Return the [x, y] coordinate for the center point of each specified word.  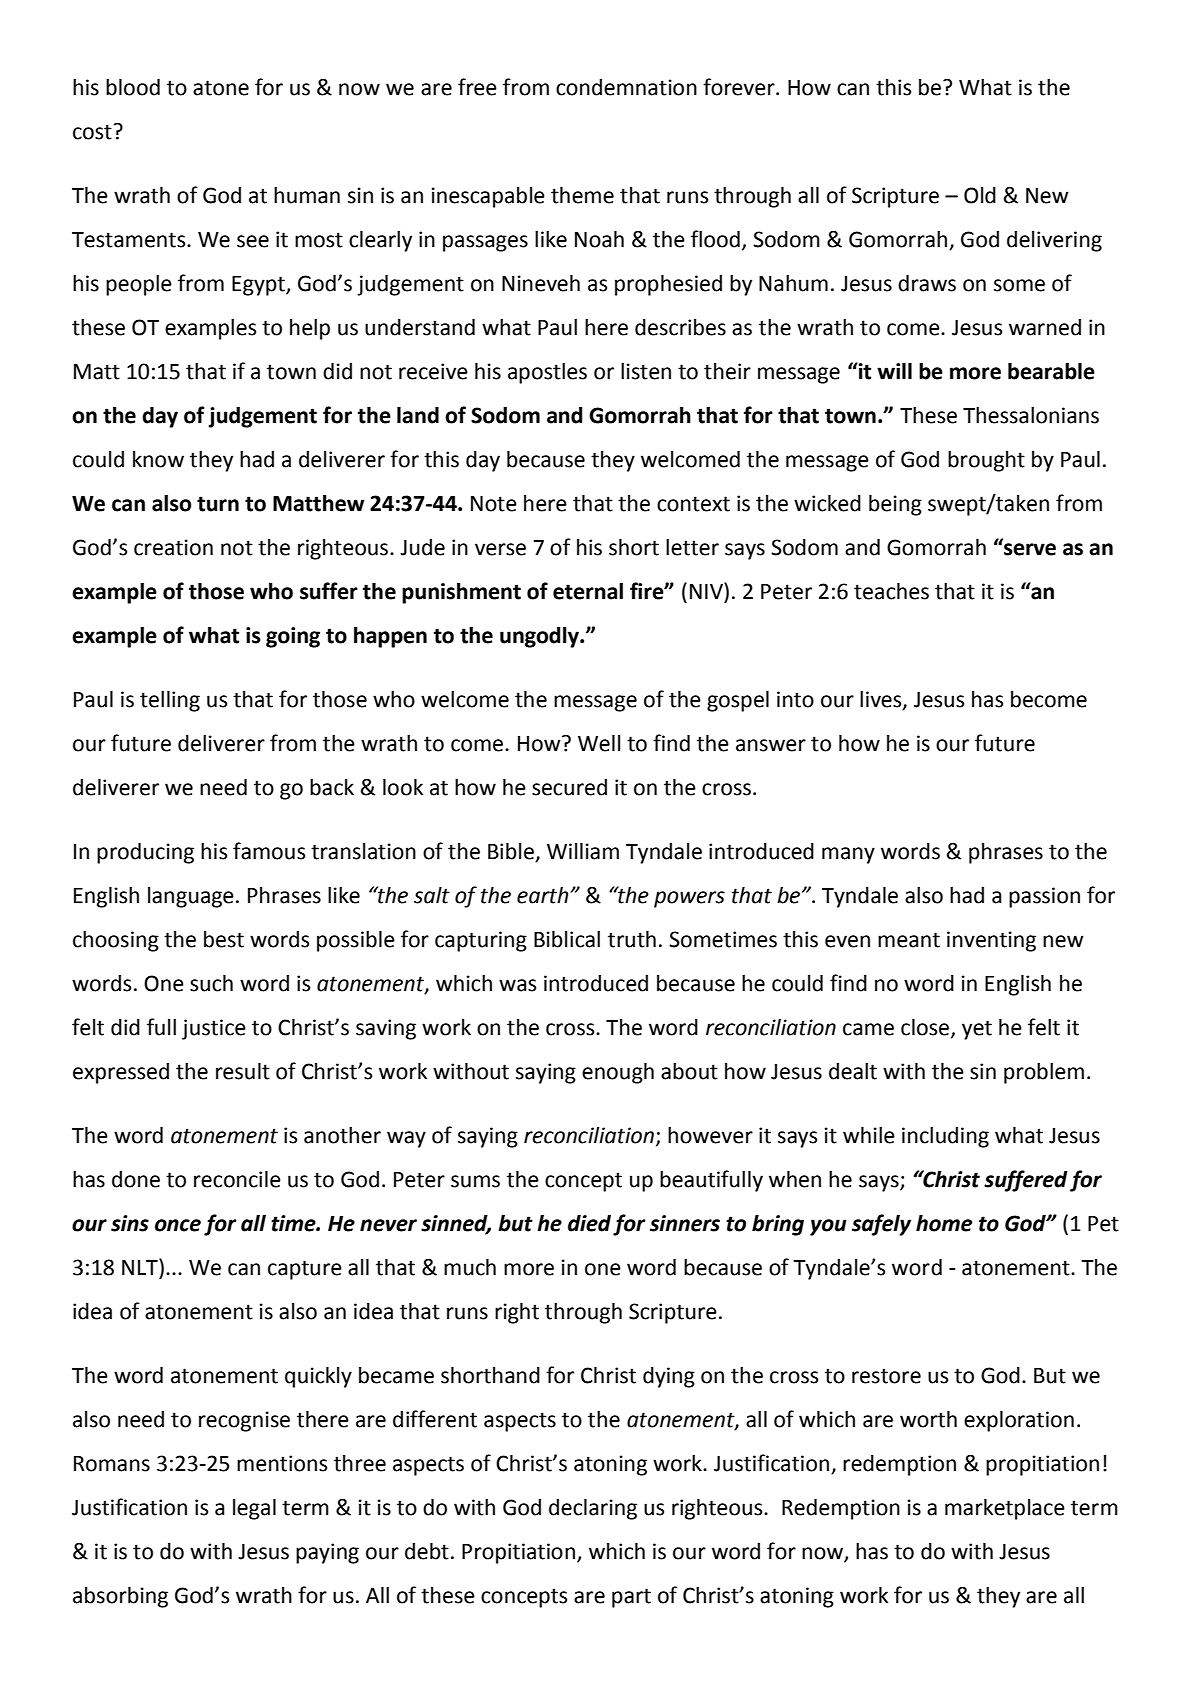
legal [254, 1509]
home [944, 1223]
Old [980, 195]
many [848, 855]
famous [269, 851]
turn [218, 504]
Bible [512, 852]
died [589, 1223]
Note [494, 504]
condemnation [626, 87]
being [895, 505]
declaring [593, 1509]
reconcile [237, 1179]
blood [133, 87]
